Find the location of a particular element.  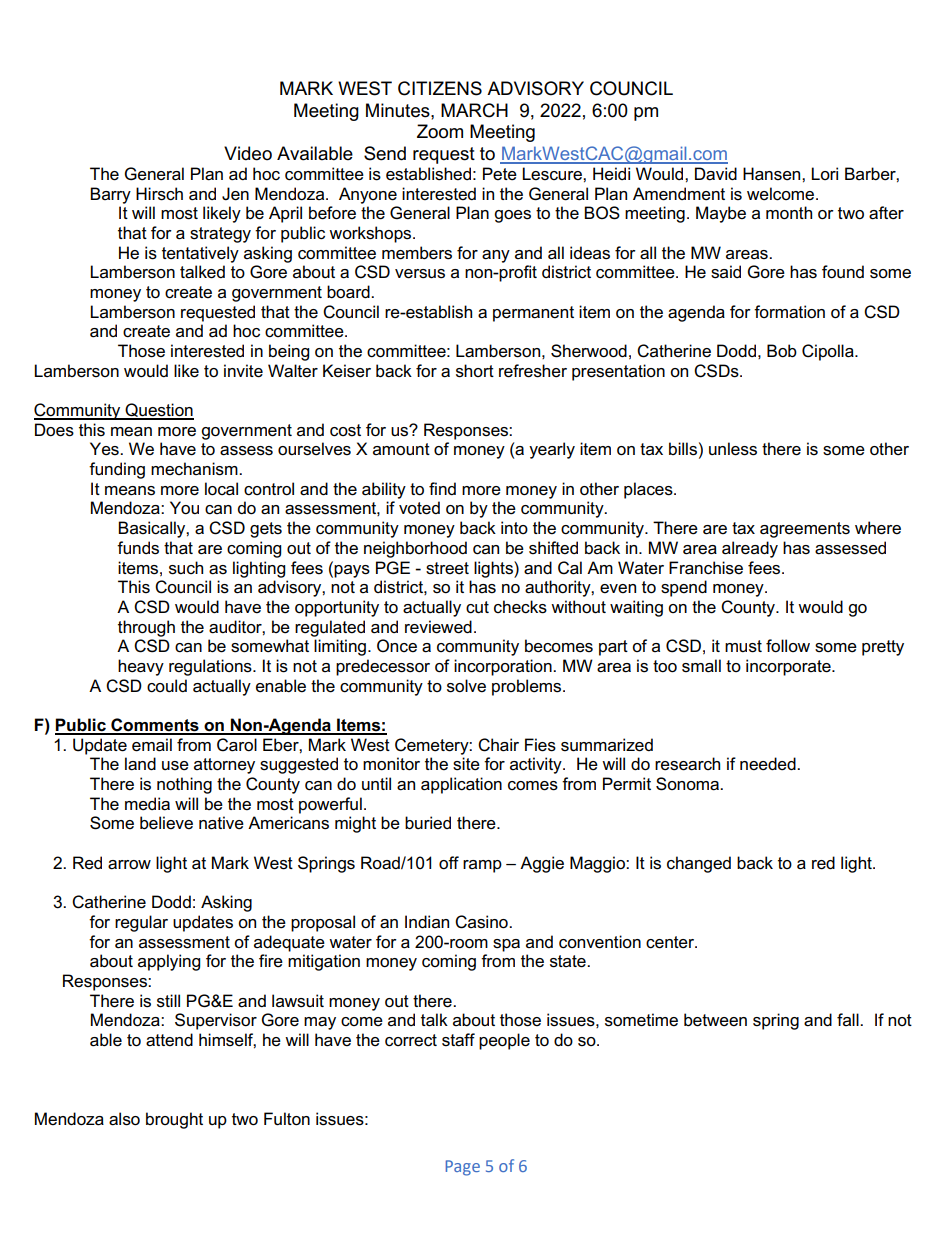

needed is located at coordinates (769, 764).
